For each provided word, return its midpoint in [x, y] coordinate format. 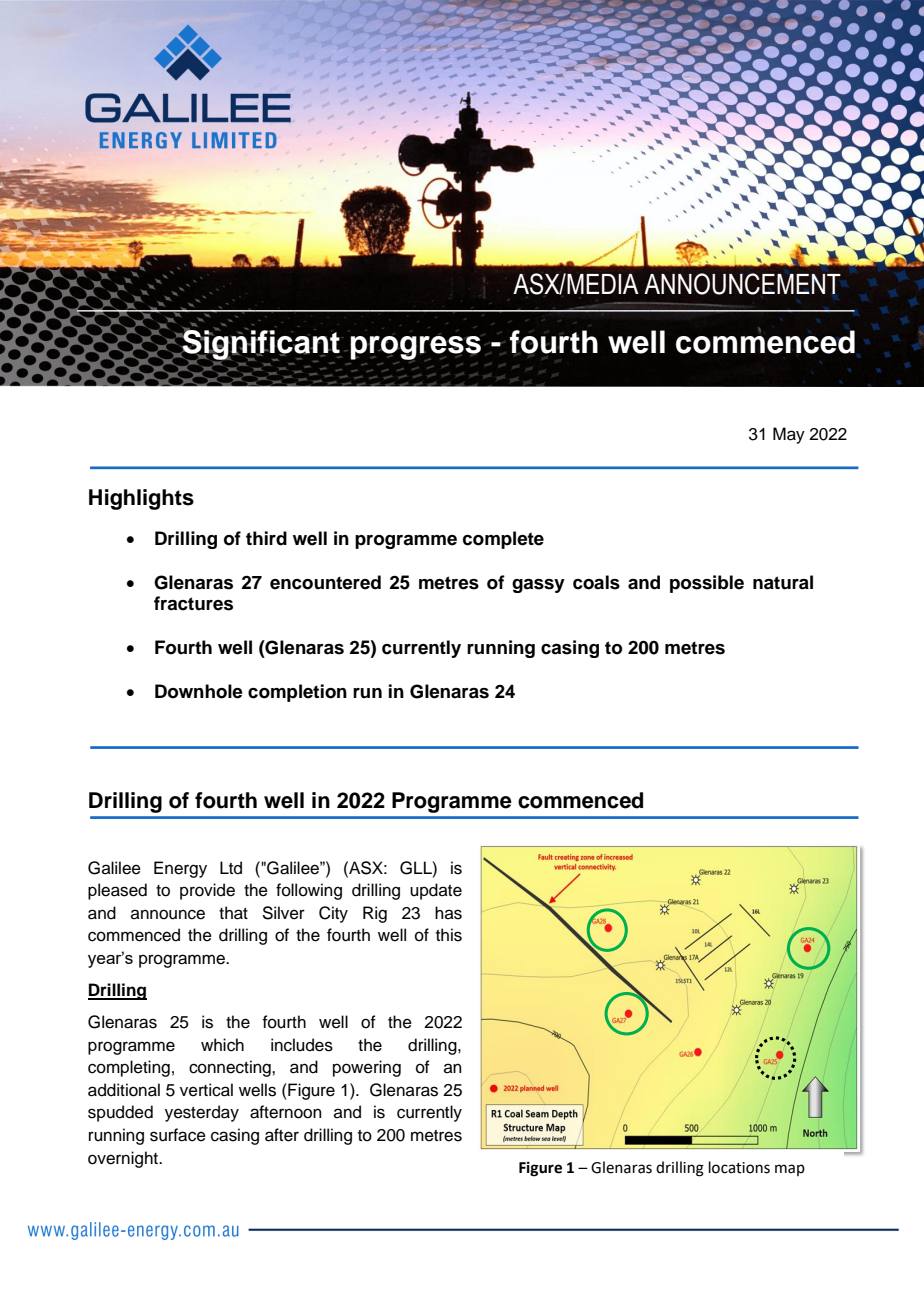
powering [367, 1068]
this [449, 935]
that [233, 913]
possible [707, 584]
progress [415, 348]
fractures [193, 603]
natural [783, 582]
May [789, 435]
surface [178, 1135]
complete [503, 540]
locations [739, 1167]
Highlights [141, 499]
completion [297, 693]
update [436, 891]
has [448, 913]
